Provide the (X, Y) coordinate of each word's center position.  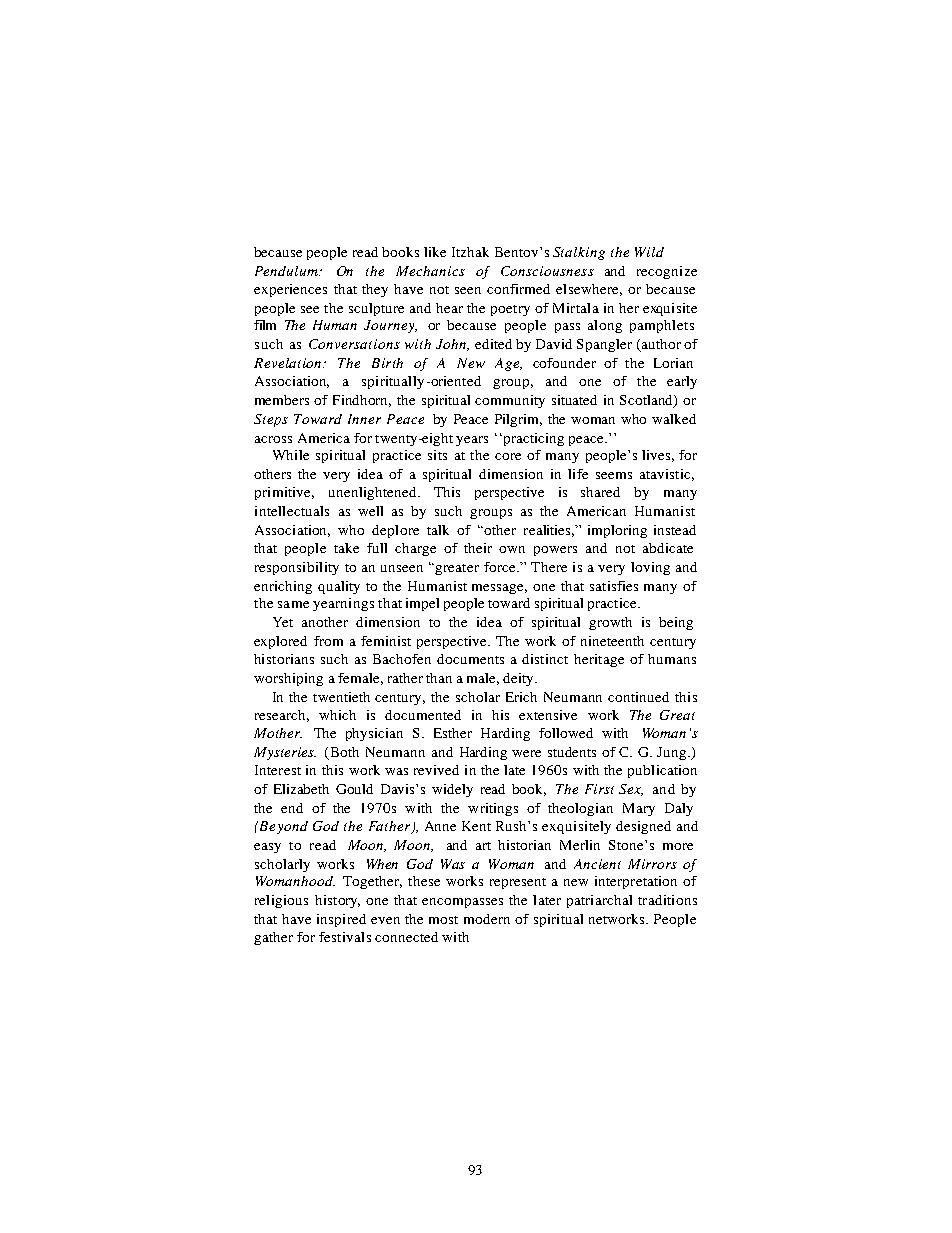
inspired (341, 920)
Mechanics (430, 271)
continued (638, 697)
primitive (284, 493)
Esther (453, 733)
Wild (649, 252)
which (337, 715)
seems (614, 475)
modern (487, 919)
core (508, 456)
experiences (290, 290)
